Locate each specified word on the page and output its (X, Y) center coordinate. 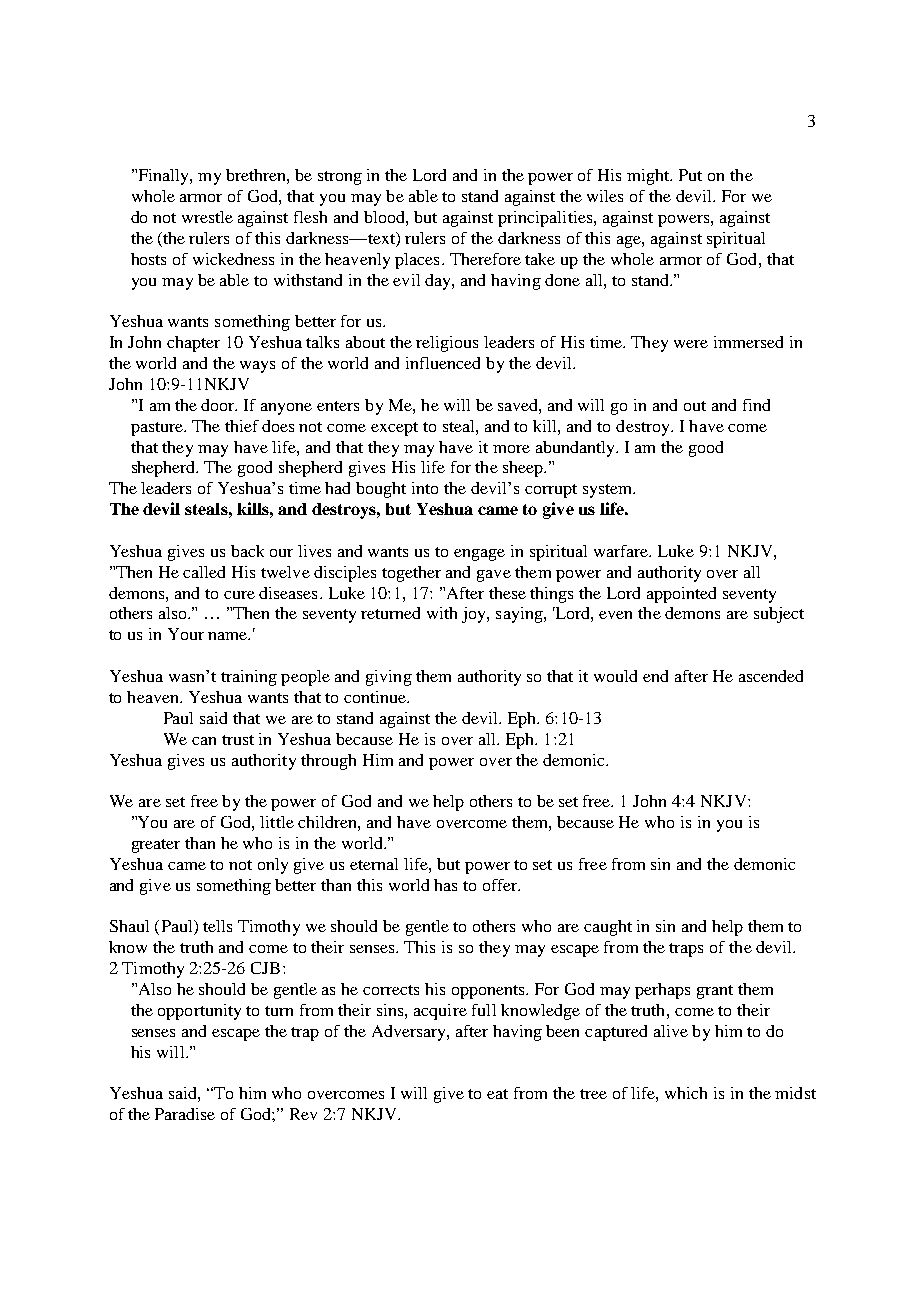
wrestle (207, 217)
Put (690, 175)
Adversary (410, 1033)
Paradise (185, 1114)
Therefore (485, 259)
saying (520, 615)
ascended (771, 676)
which (686, 1093)
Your (186, 634)
